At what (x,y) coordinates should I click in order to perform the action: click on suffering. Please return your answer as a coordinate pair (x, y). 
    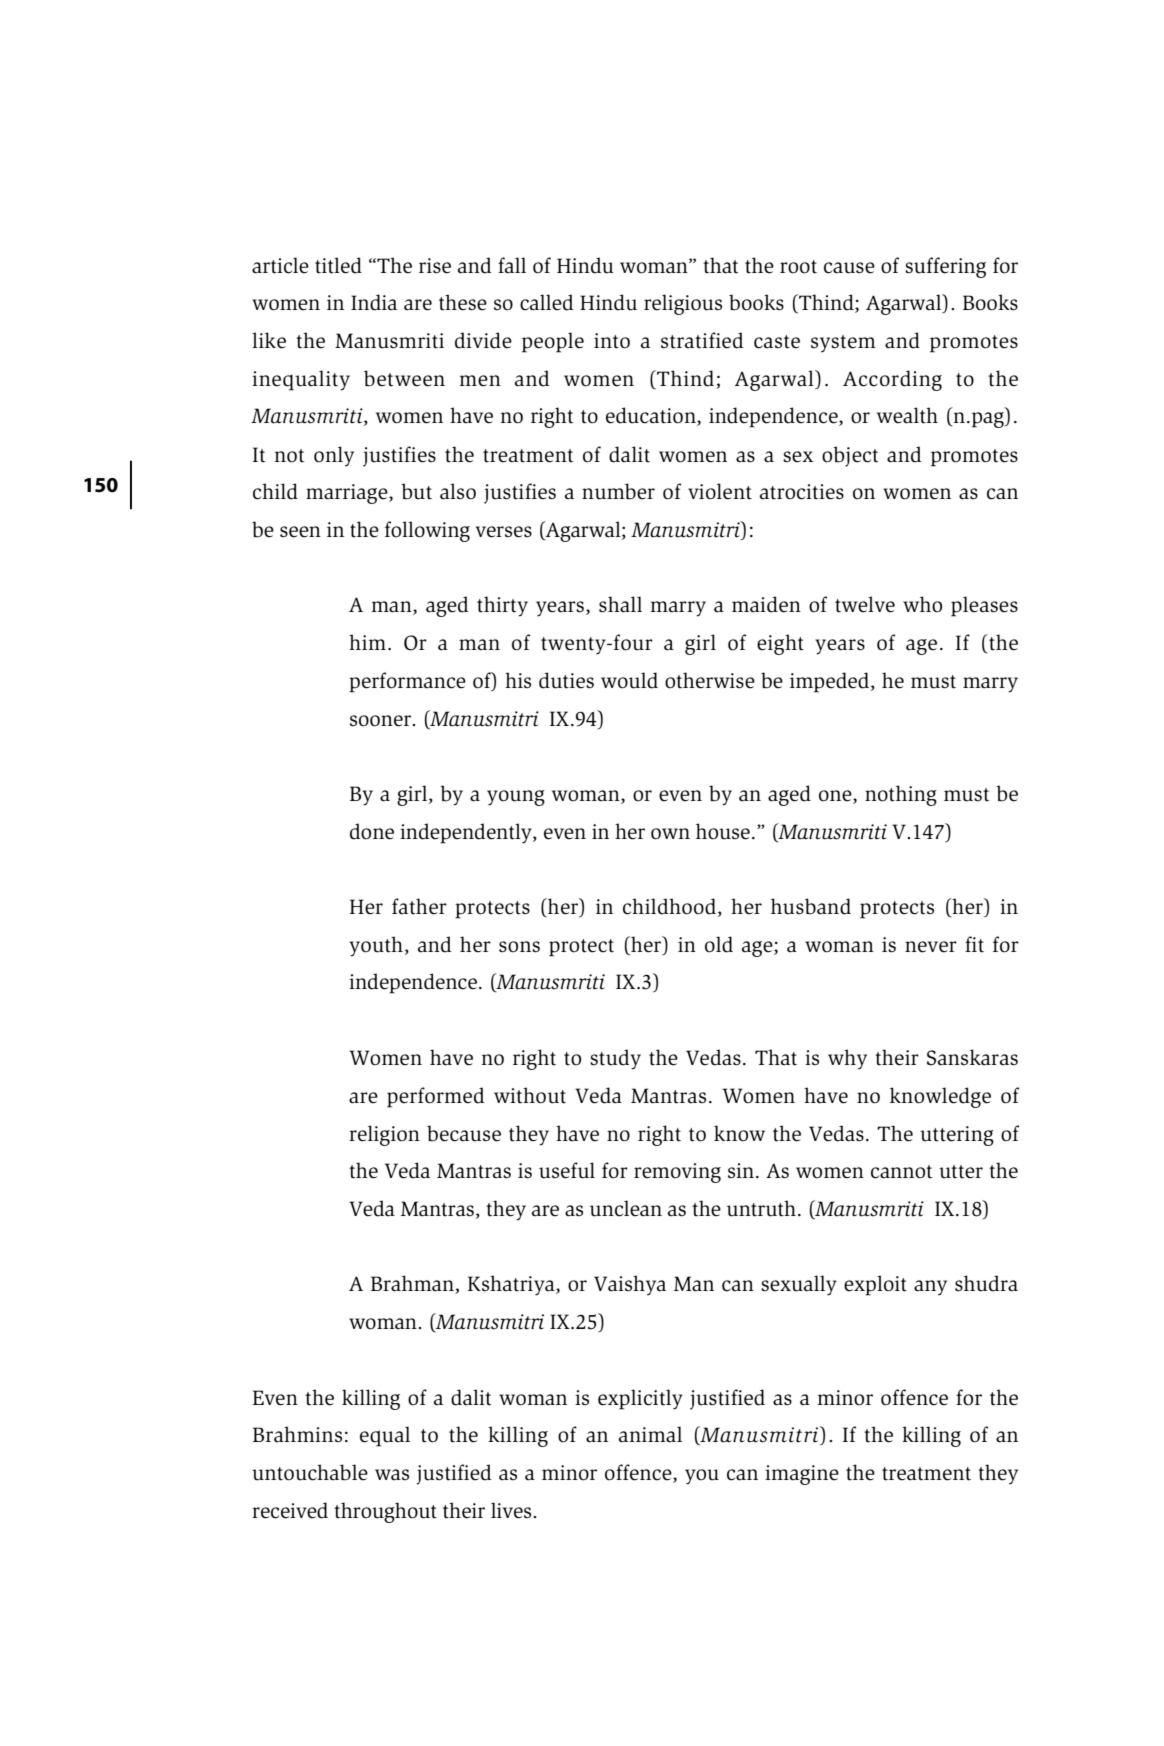
    Looking at the image, I should click on (945, 267).
